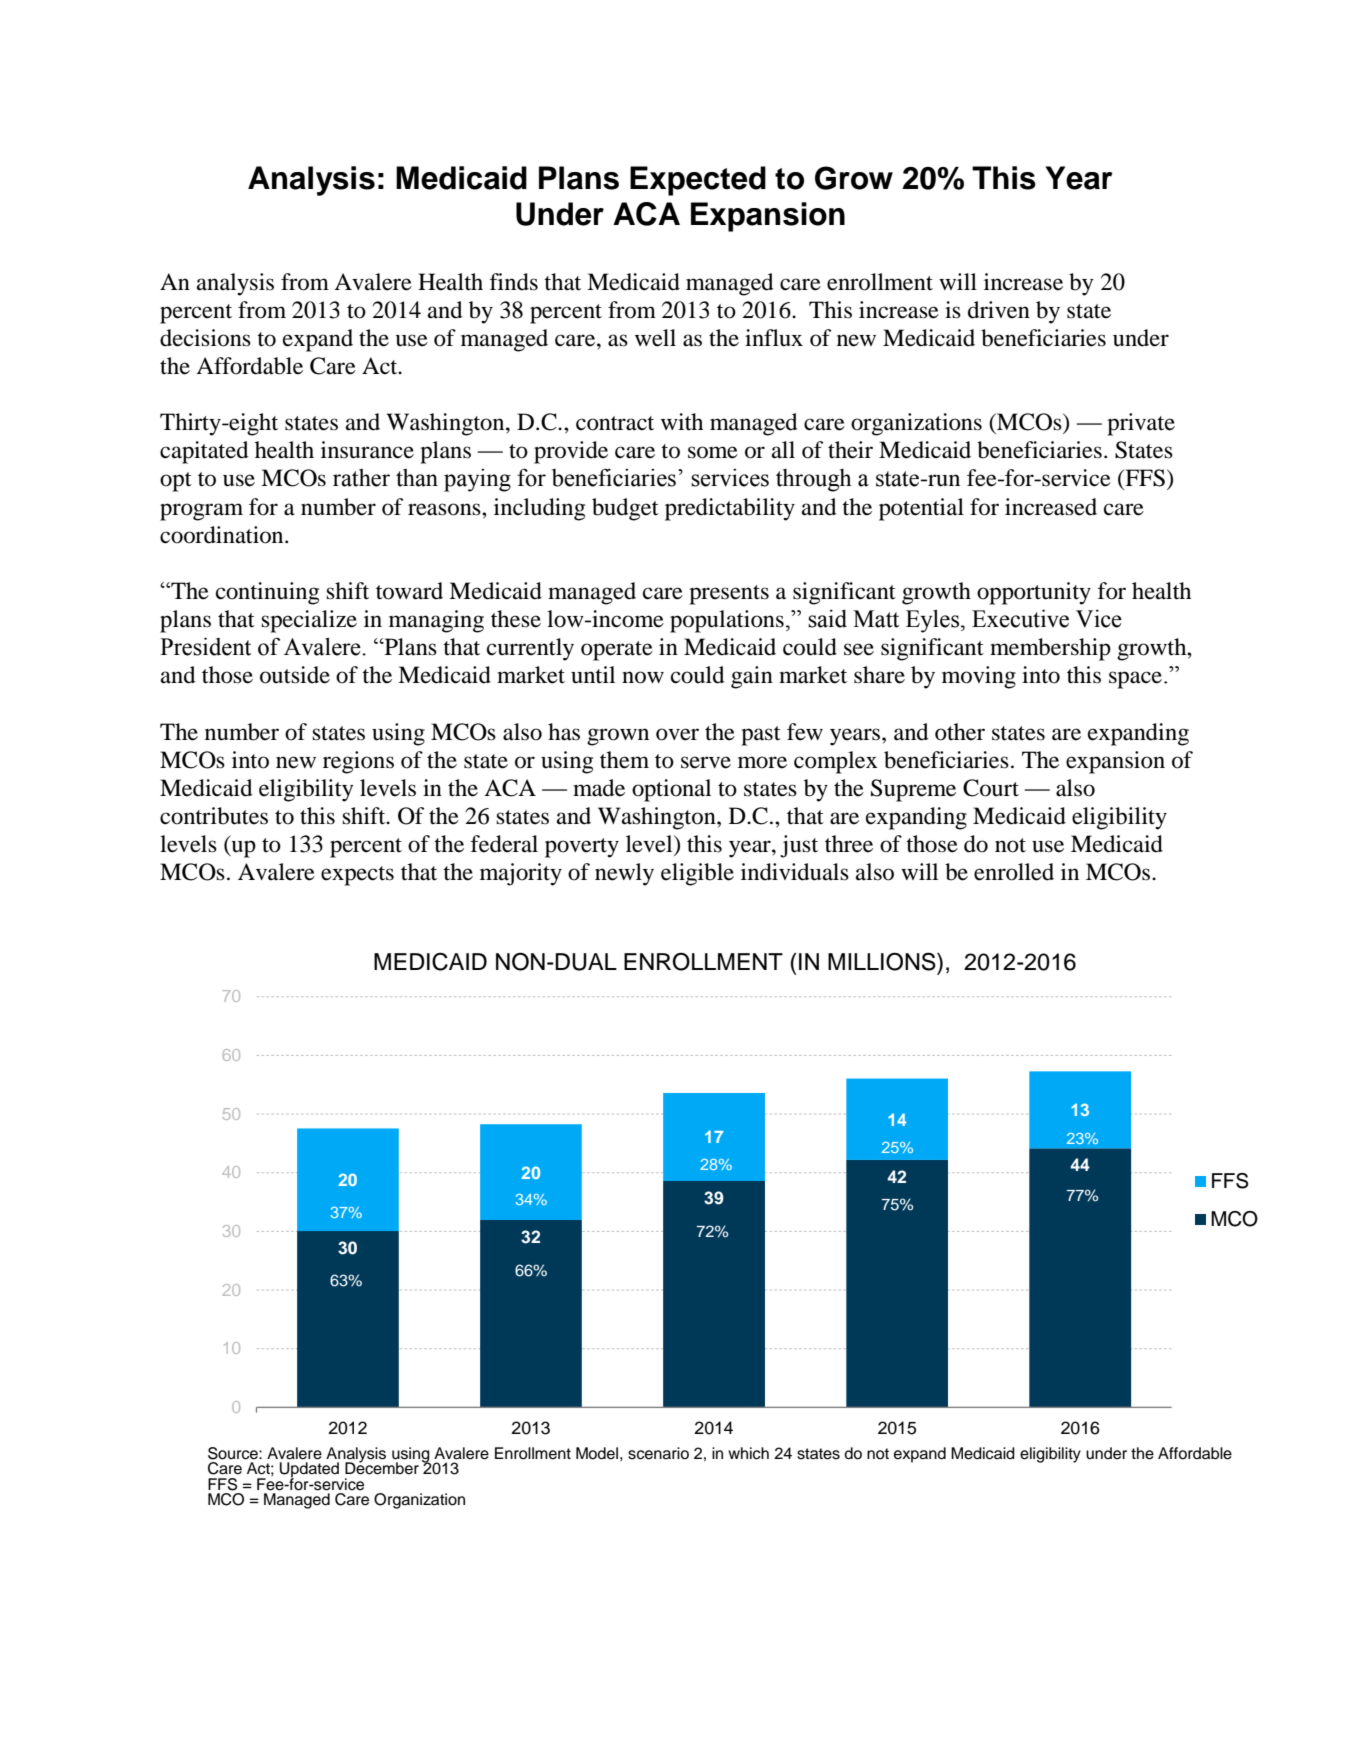 This screenshot has width=1361, height=1761. I want to click on optional, so click(671, 790).
